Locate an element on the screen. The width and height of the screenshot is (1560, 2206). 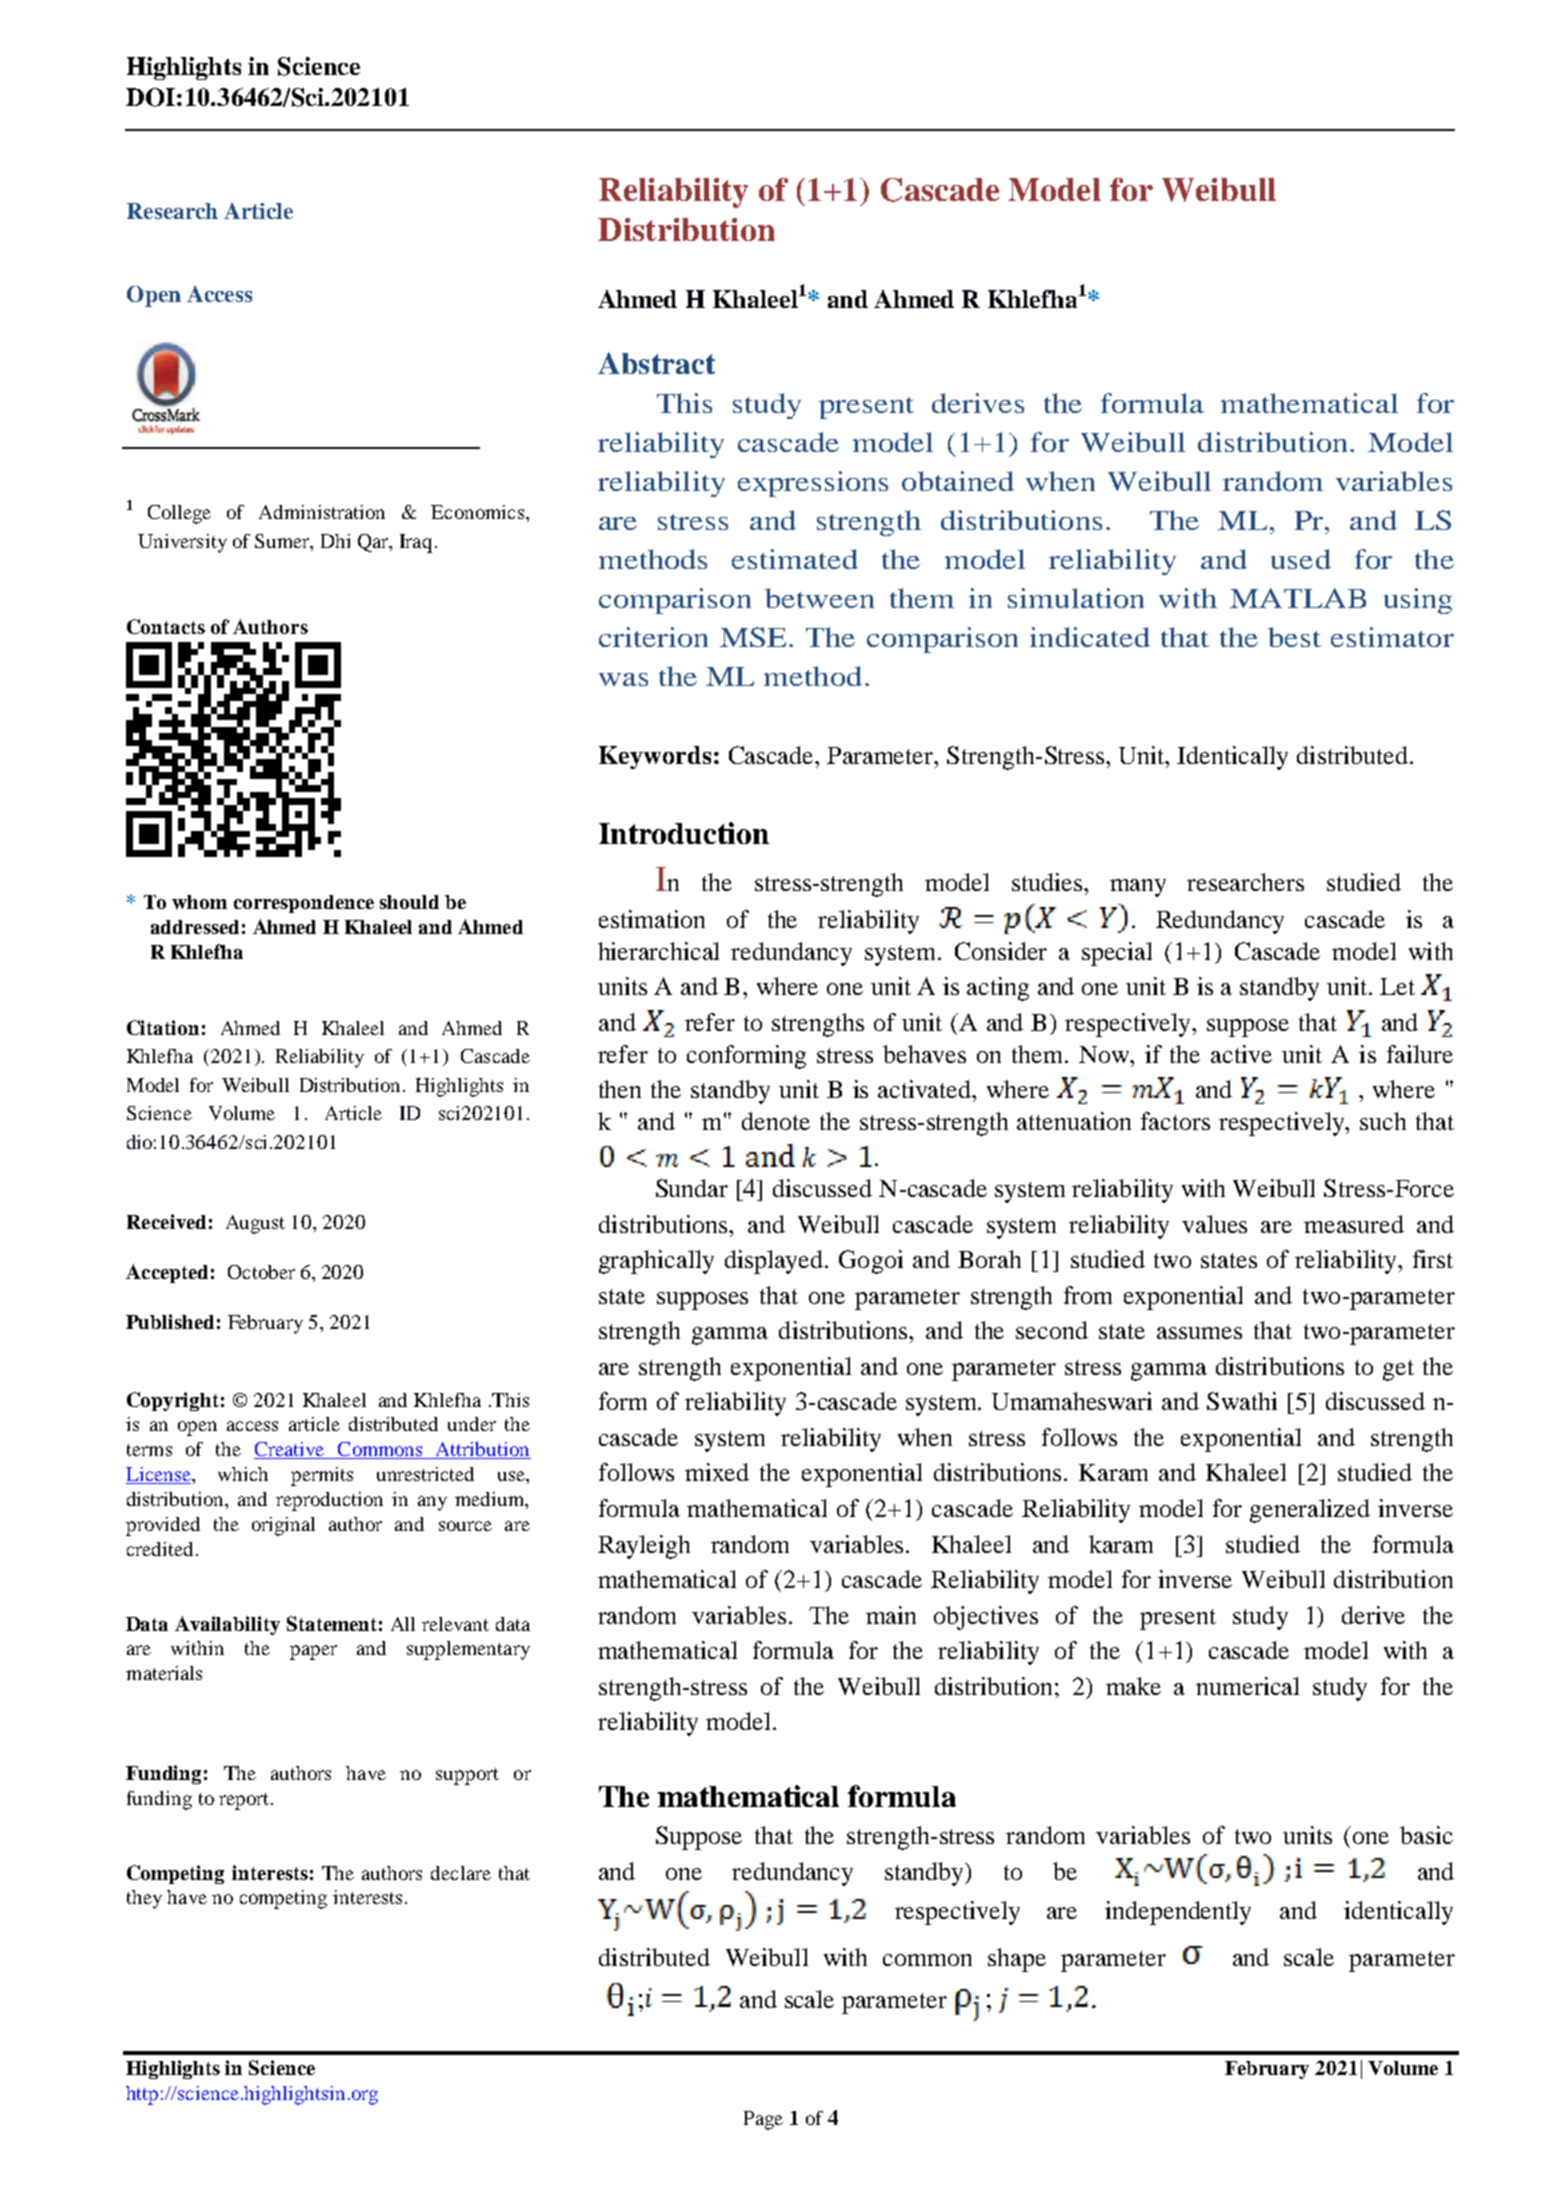
they is located at coordinates (144, 1899).
